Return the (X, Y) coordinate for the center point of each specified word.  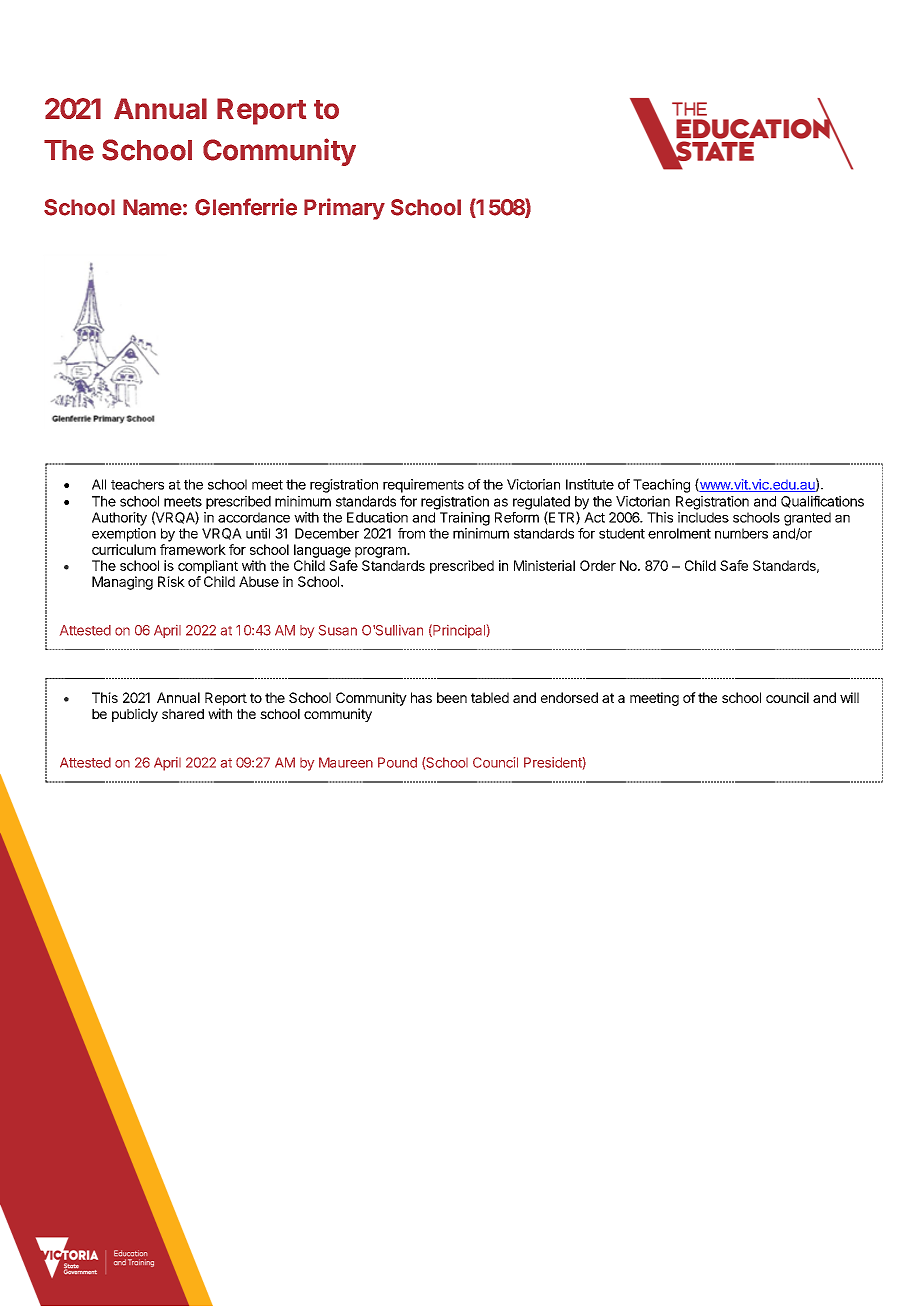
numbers (741, 533)
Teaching (661, 486)
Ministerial (544, 565)
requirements (423, 486)
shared (183, 714)
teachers (137, 484)
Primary (344, 209)
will (849, 697)
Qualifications (822, 501)
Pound (397, 762)
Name (152, 207)
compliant (208, 567)
